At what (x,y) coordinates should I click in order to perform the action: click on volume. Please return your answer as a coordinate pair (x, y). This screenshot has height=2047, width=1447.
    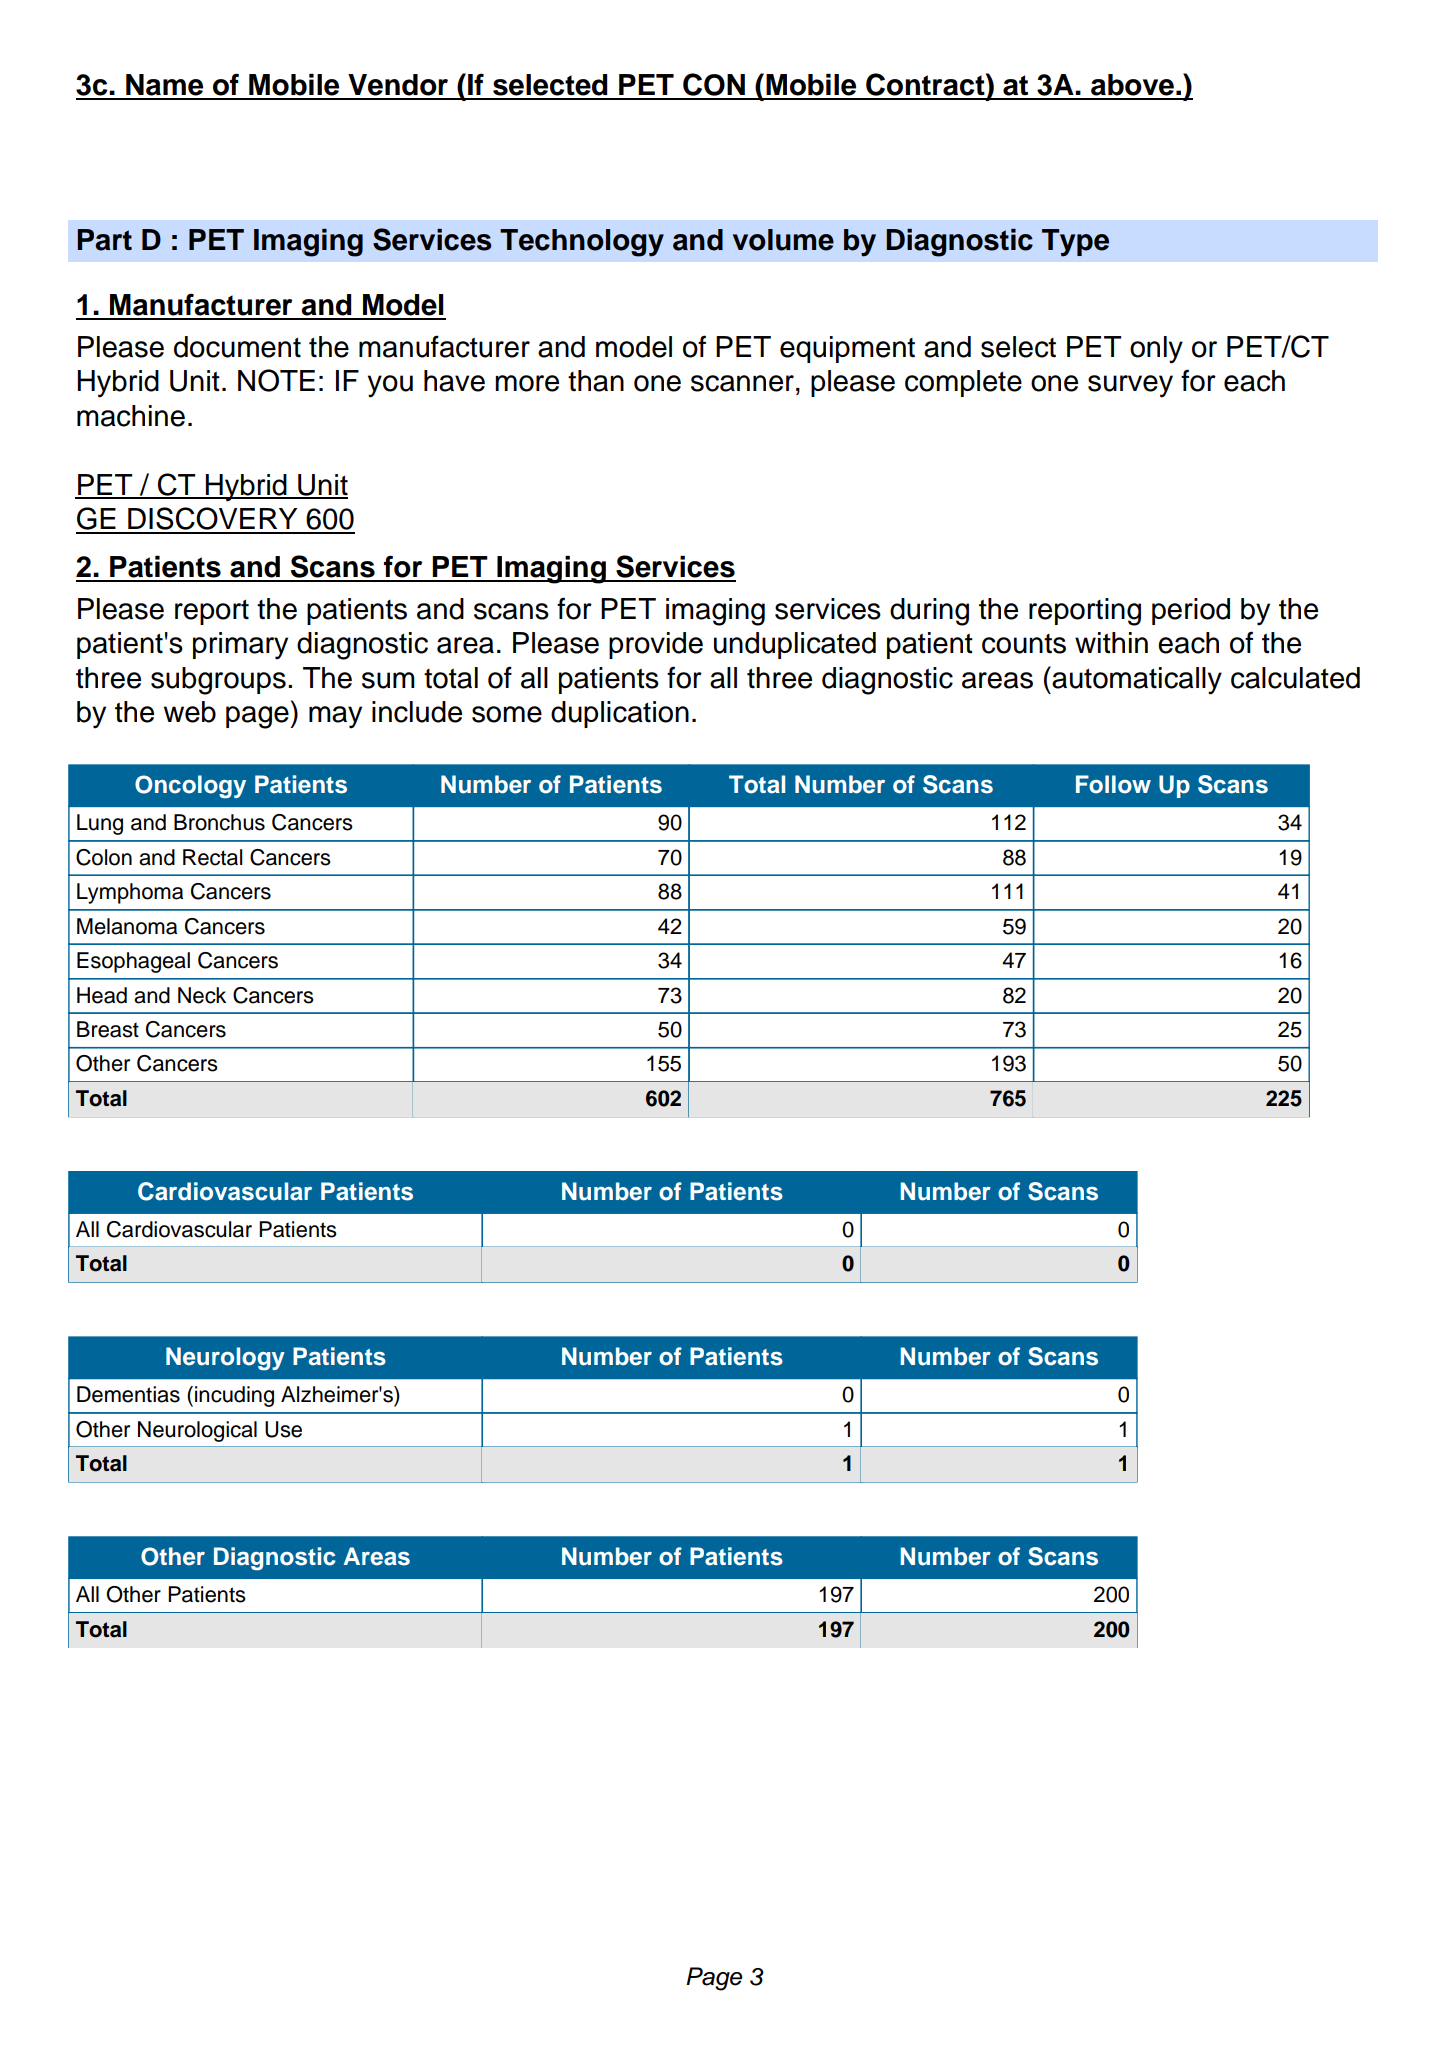
    Looking at the image, I should click on (783, 240).
